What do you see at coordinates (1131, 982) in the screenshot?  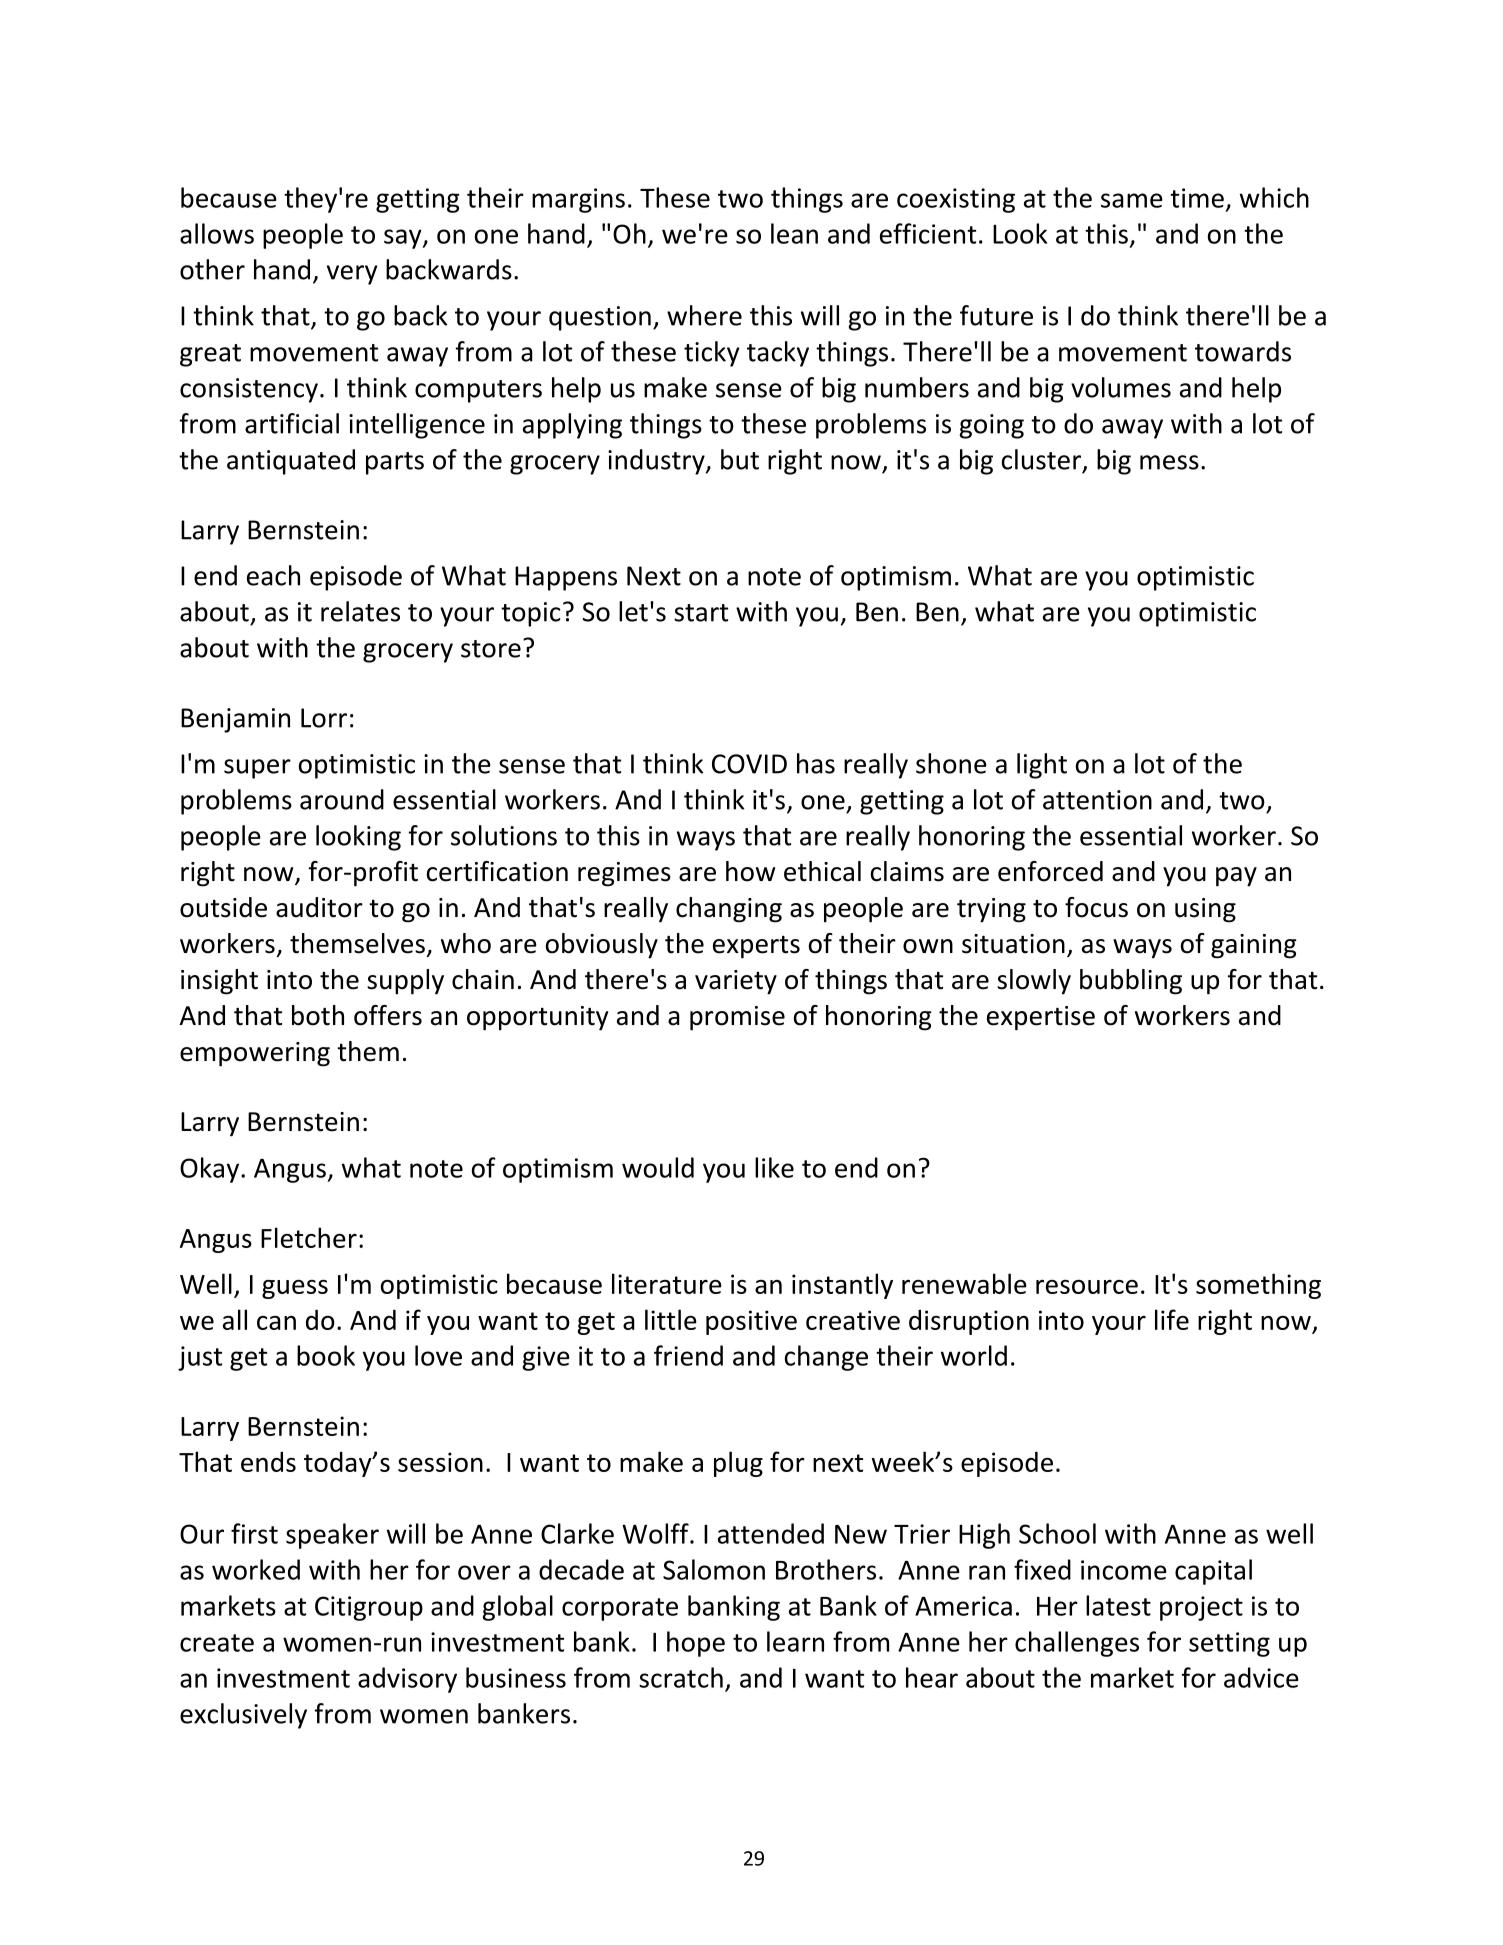 I see `bubbling` at bounding box center [1131, 982].
